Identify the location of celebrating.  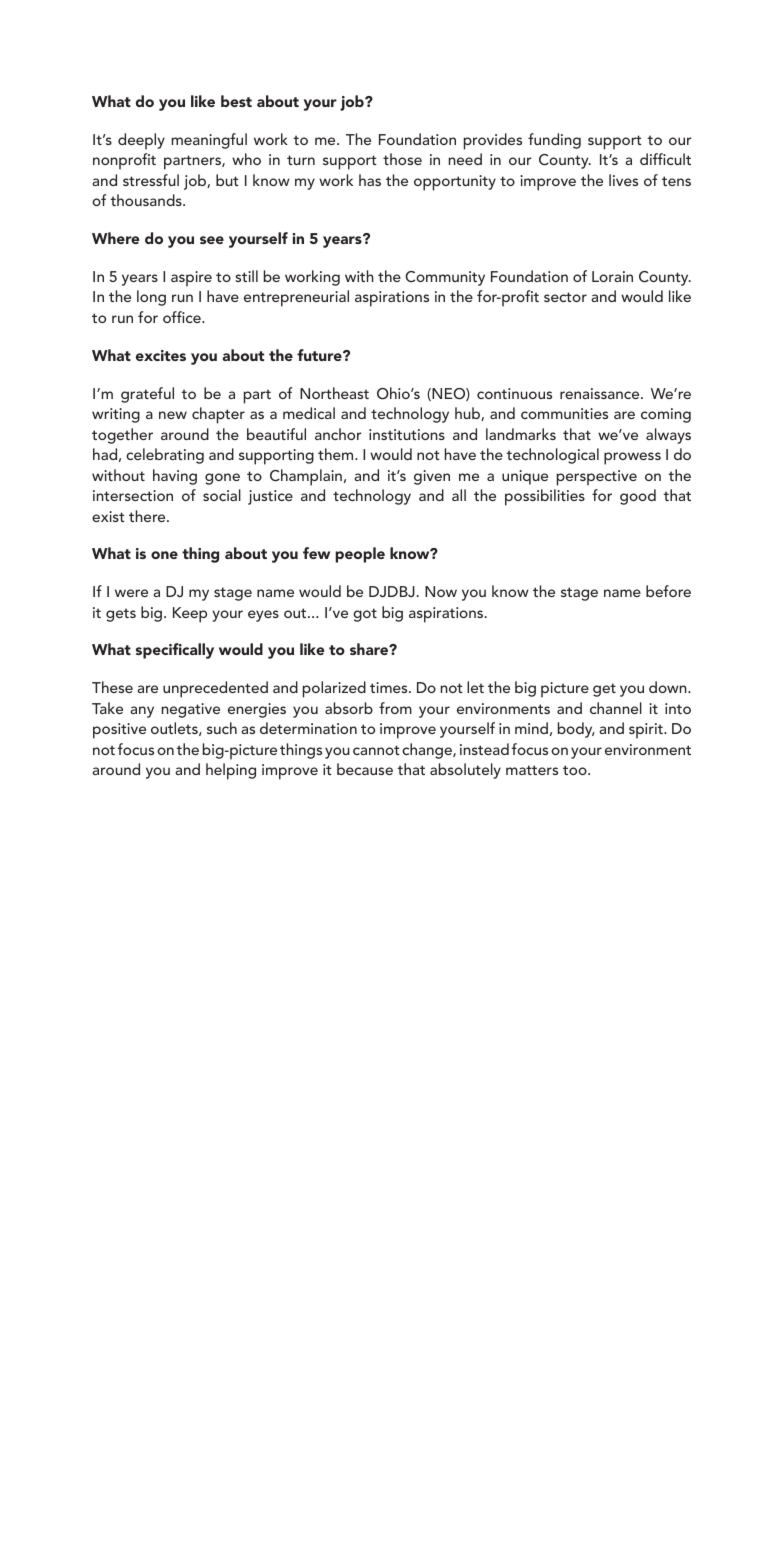
(165, 456).
